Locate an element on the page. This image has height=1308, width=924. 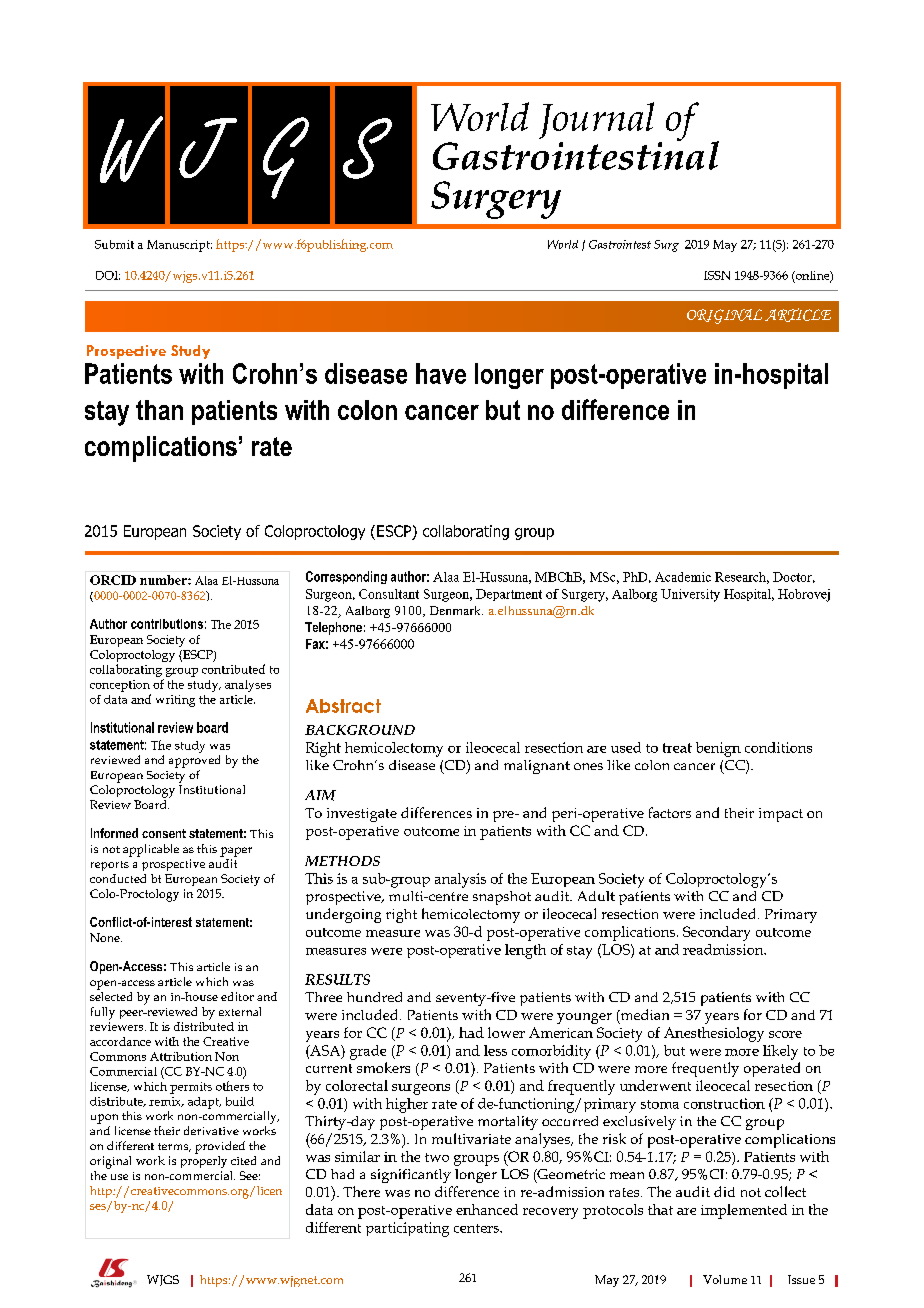
cited is located at coordinates (243, 1160).
